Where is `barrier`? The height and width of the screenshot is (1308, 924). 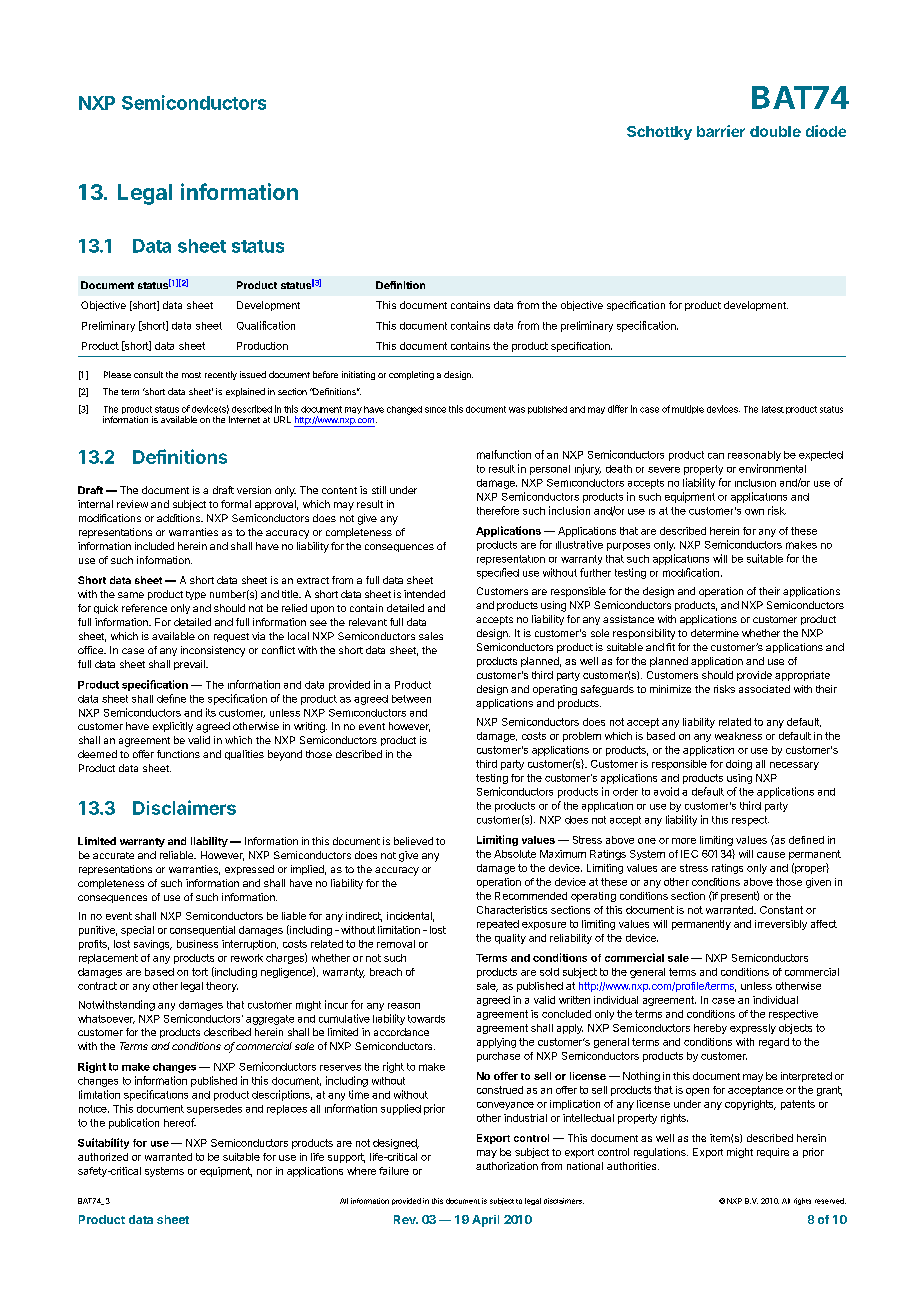
barrier is located at coordinates (721, 131).
